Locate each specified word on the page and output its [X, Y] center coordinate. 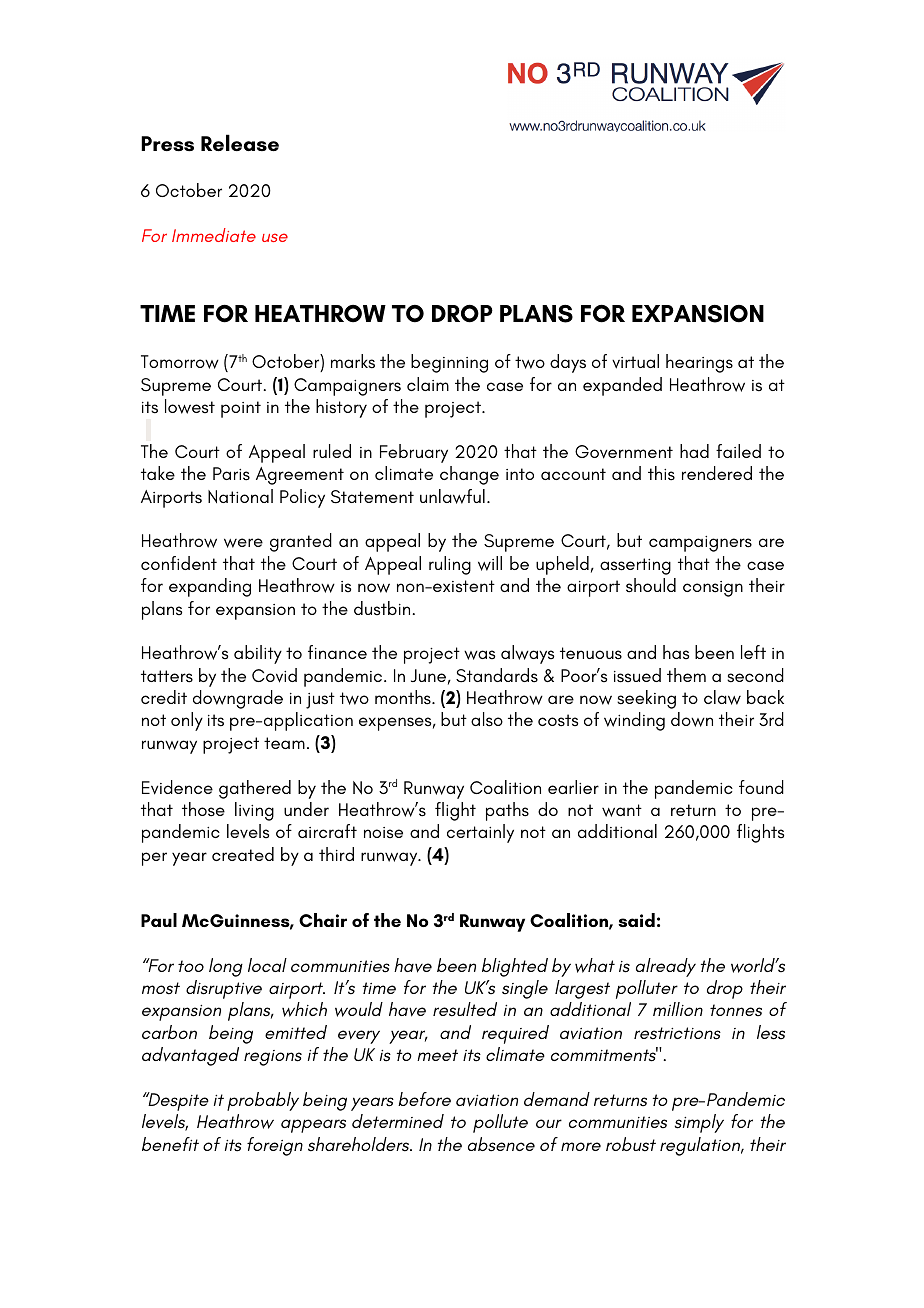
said [636, 920]
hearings [699, 363]
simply [699, 1123]
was [479, 655]
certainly [480, 833]
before [424, 1099]
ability [258, 654]
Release [240, 142]
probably [263, 1101]
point [241, 409]
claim [428, 384]
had [694, 451]
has [676, 652]
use [275, 237]
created [243, 854]
